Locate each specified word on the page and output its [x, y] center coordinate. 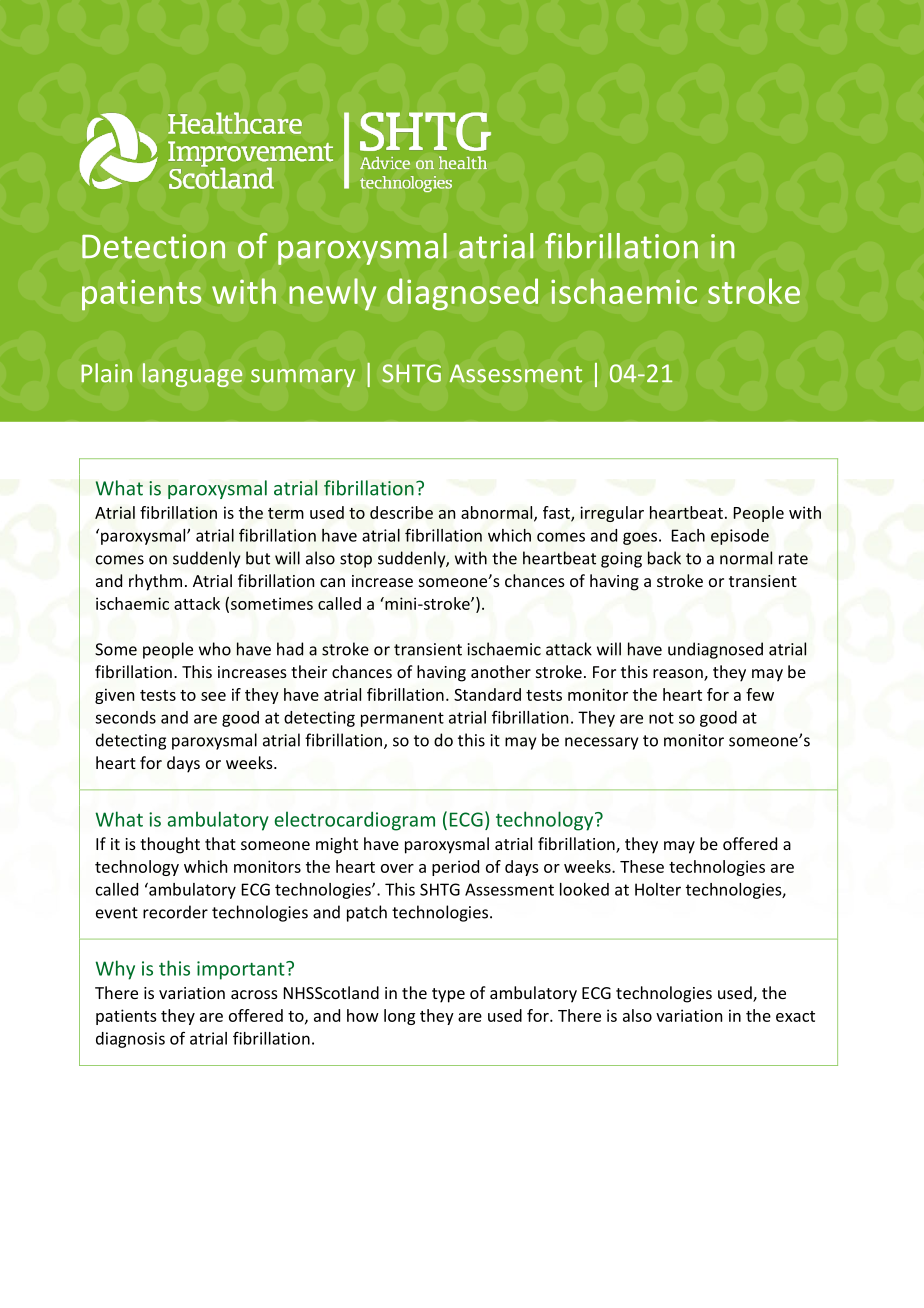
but [258, 558]
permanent [402, 719]
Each [688, 535]
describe [401, 512]
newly [332, 294]
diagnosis [130, 1040]
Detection [153, 246]
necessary [601, 743]
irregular [612, 514]
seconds [125, 717]
